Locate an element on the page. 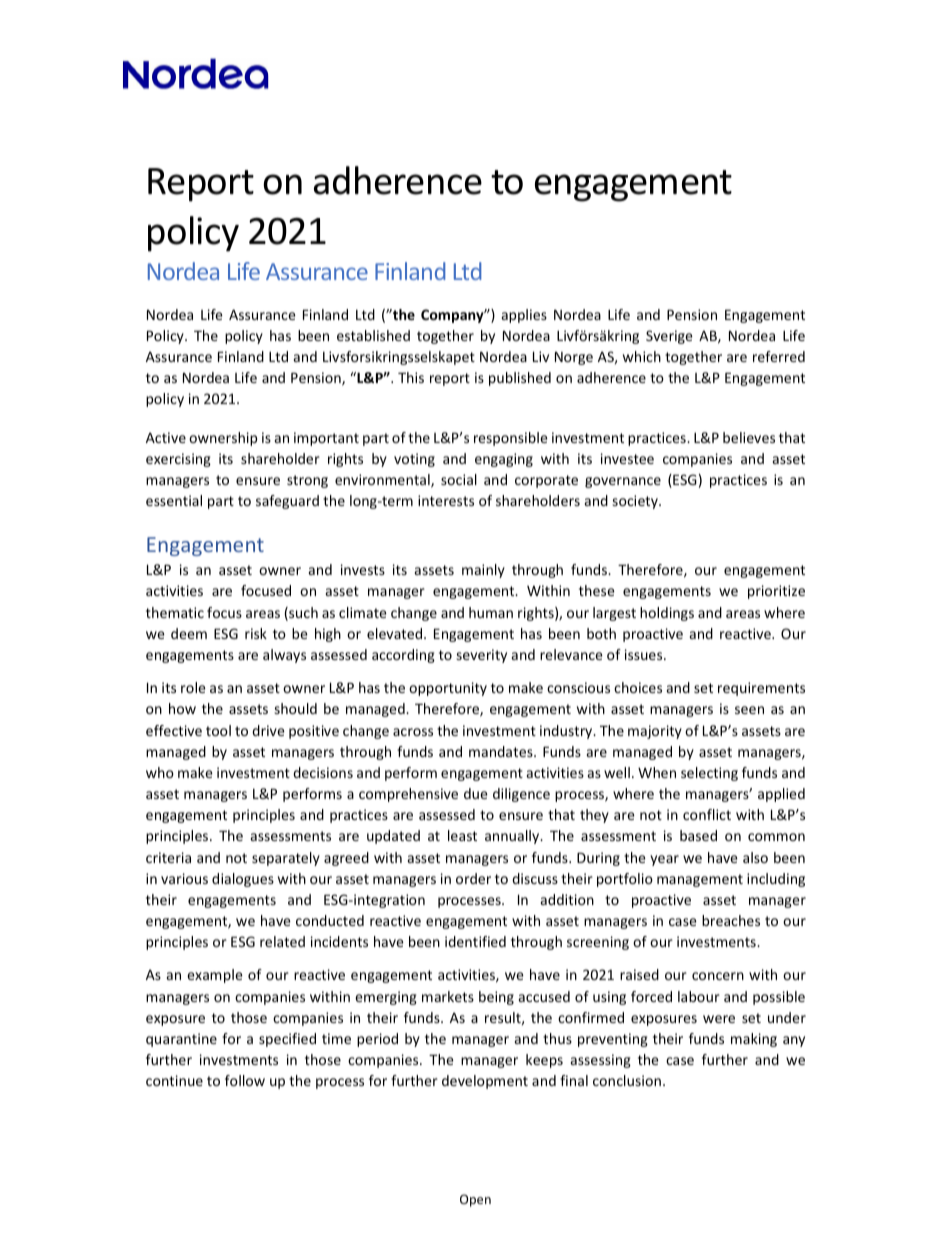 The height and width of the document is (1233, 952). dialogues is located at coordinates (243, 880).
